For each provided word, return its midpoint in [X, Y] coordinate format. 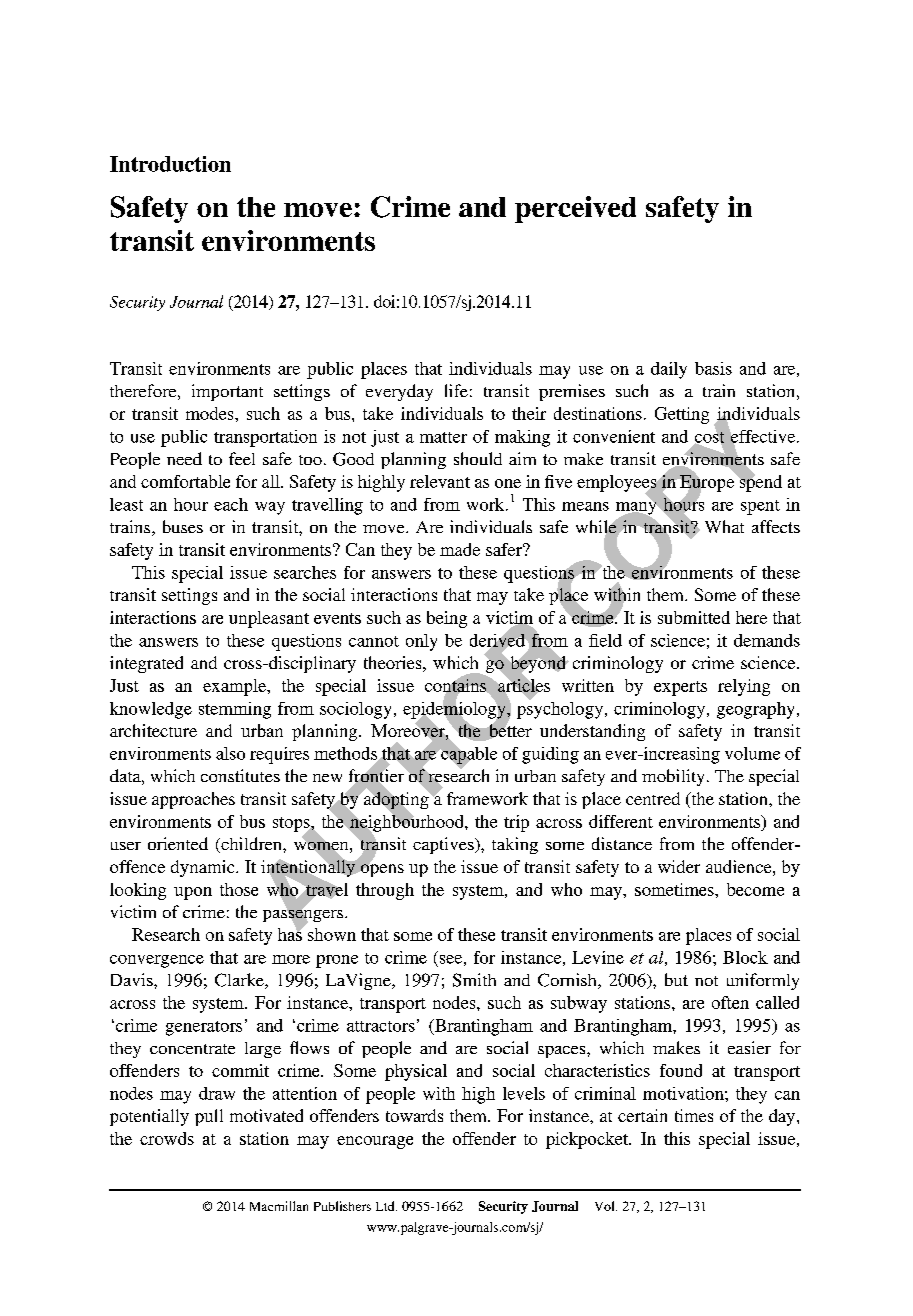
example [235, 687]
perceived [575, 209]
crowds [167, 1138]
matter [443, 437]
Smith [474, 980]
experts [680, 688]
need [184, 458]
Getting [682, 415]
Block [745, 957]
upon [193, 893]
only [421, 642]
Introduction [170, 164]
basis [713, 368]
